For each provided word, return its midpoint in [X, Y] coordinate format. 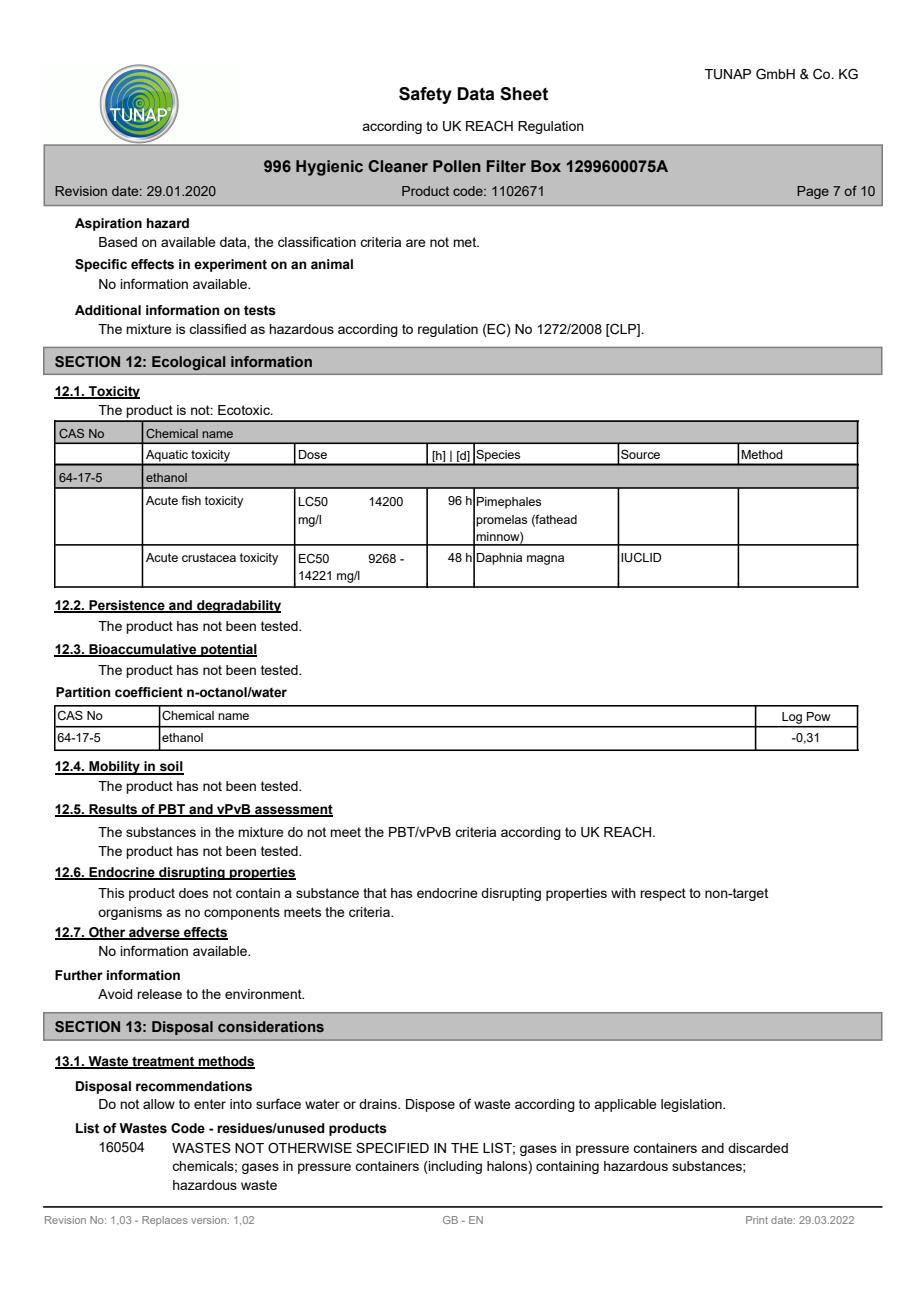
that [375, 893]
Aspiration [108, 224]
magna [545, 560]
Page [813, 192]
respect [663, 894]
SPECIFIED [392, 1148]
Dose [313, 454]
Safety [425, 95]
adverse [154, 933]
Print [757, 1220]
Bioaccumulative [143, 650]
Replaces [165, 1221]
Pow [819, 716]
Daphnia [499, 559]
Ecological [188, 363]
